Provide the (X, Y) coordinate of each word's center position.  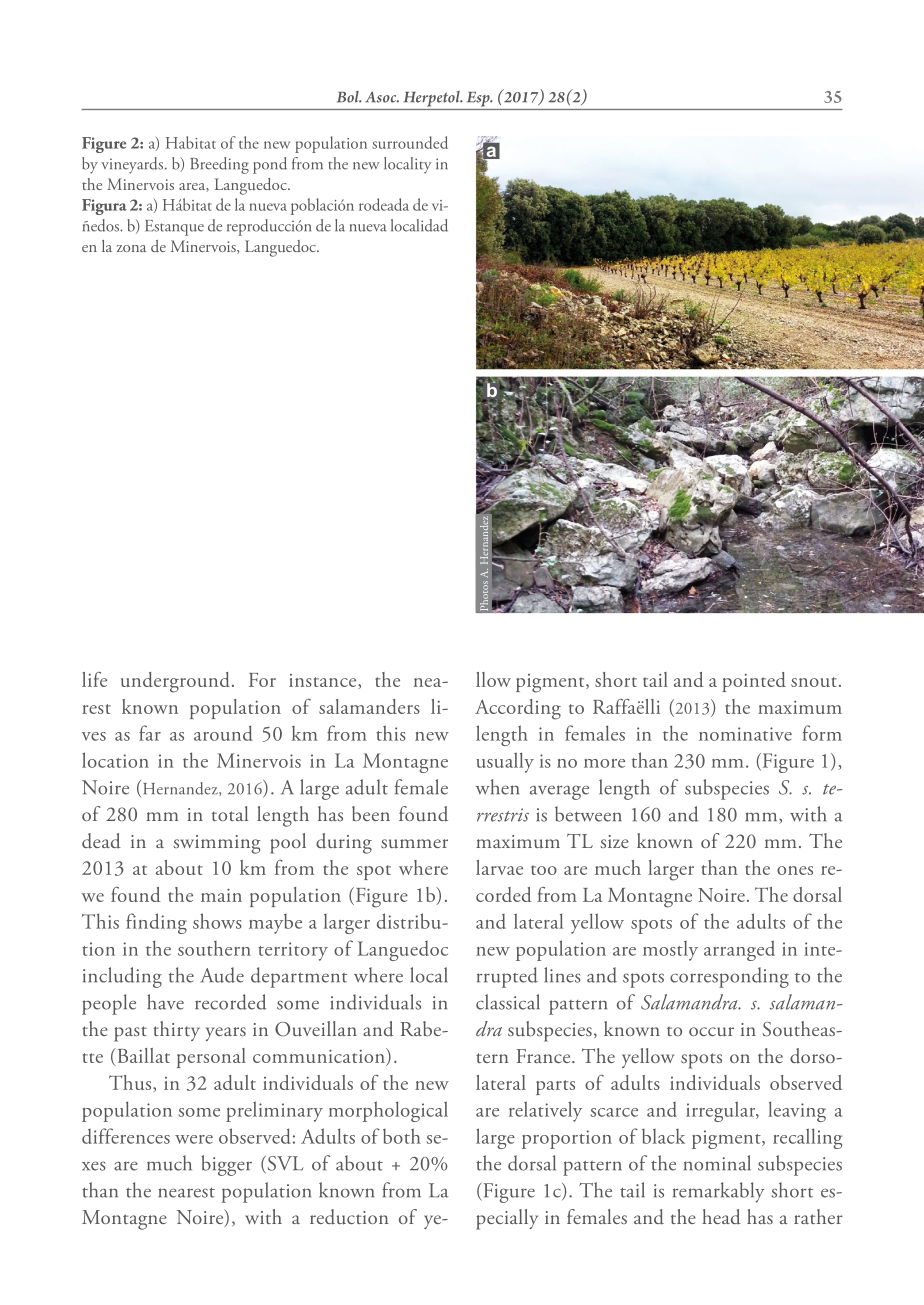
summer (414, 844)
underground (175, 682)
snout (814, 682)
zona (131, 248)
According (518, 709)
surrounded (410, 142)
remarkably (718, 1192)
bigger (226, 1165)
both (402, 1136)
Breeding (219, 165)
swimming (217, 844)
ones (795, 870)
